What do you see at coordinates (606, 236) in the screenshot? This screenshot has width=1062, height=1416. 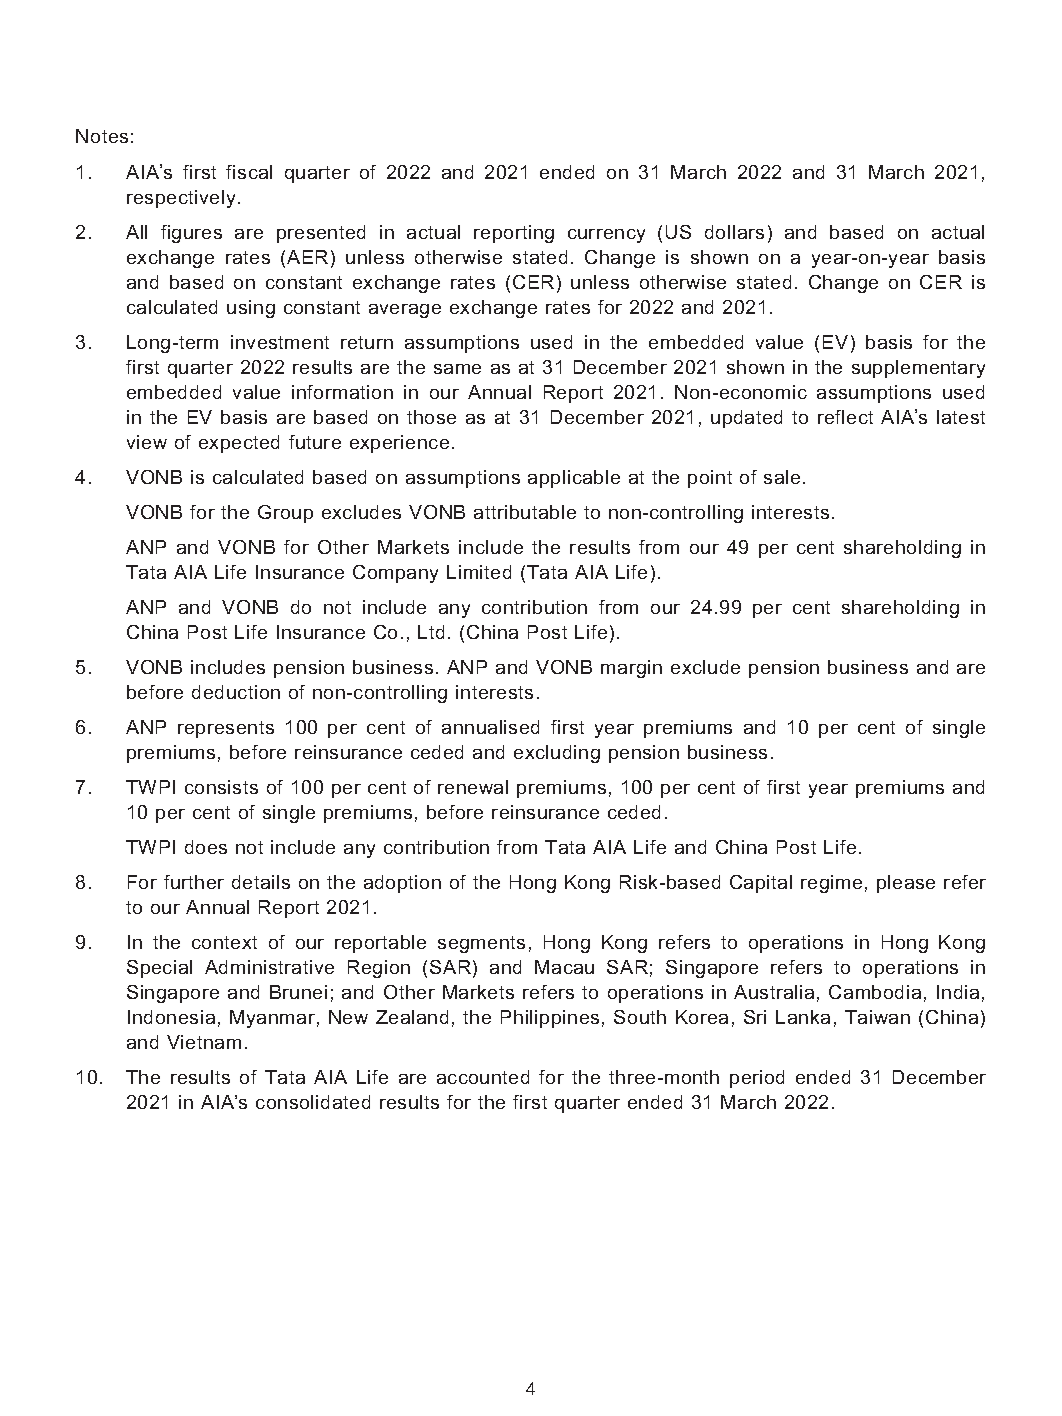 I see `currency` at bounding box center [606, 236].
